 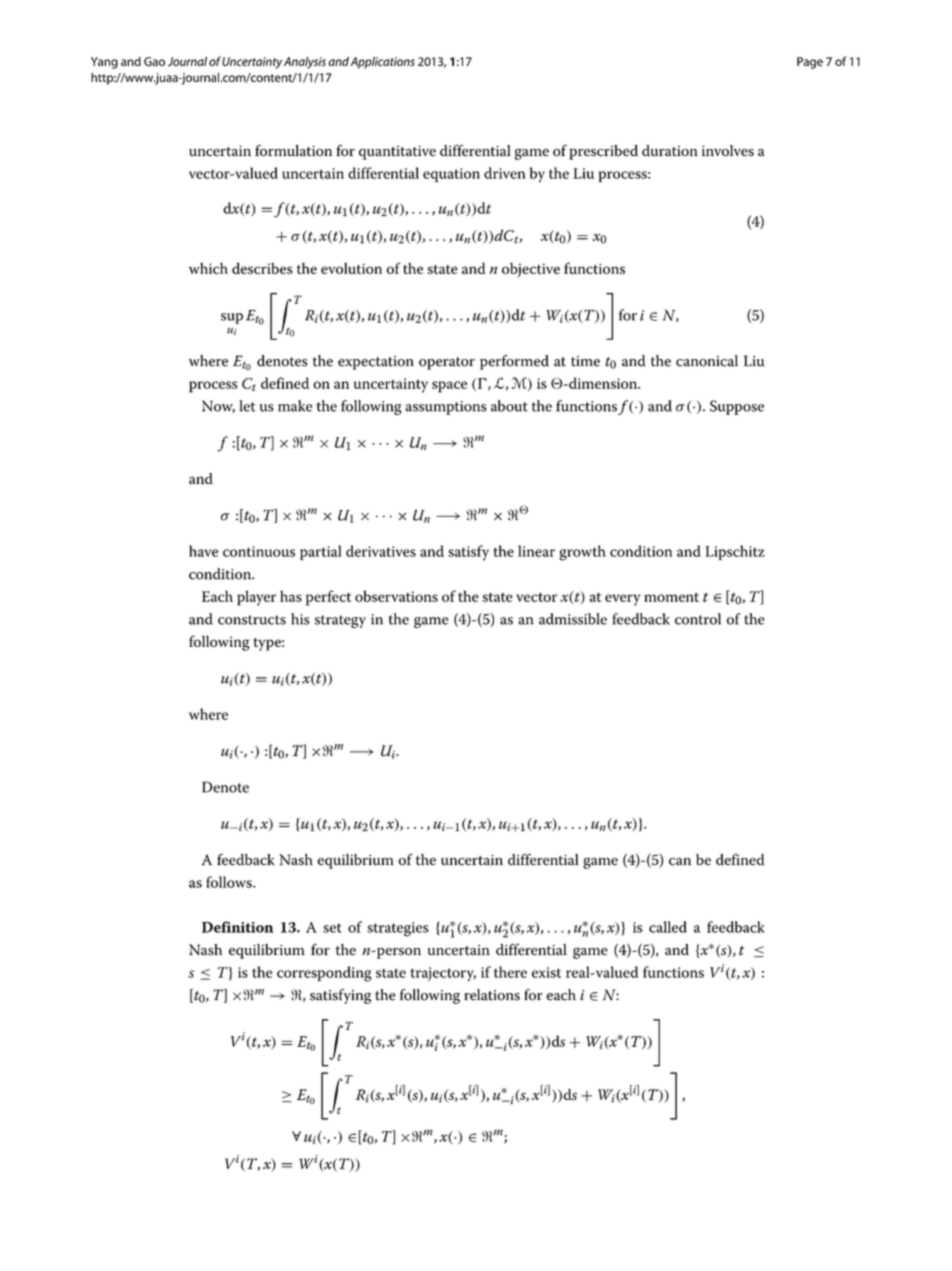 I want to click on Gao, so click(x=154, y=61).
